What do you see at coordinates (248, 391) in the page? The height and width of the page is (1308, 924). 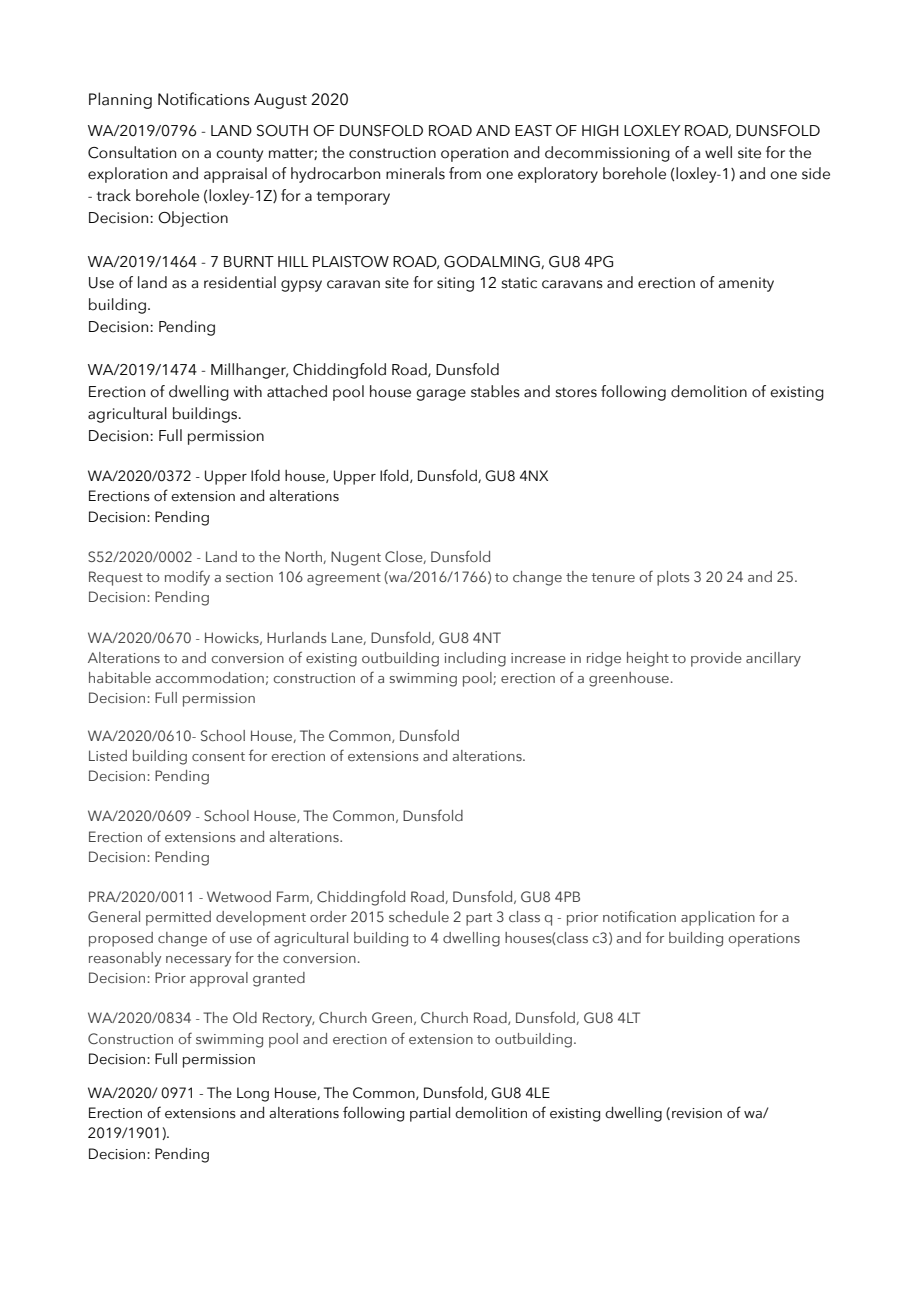 I see `with` at bounding box center [248, 391].
